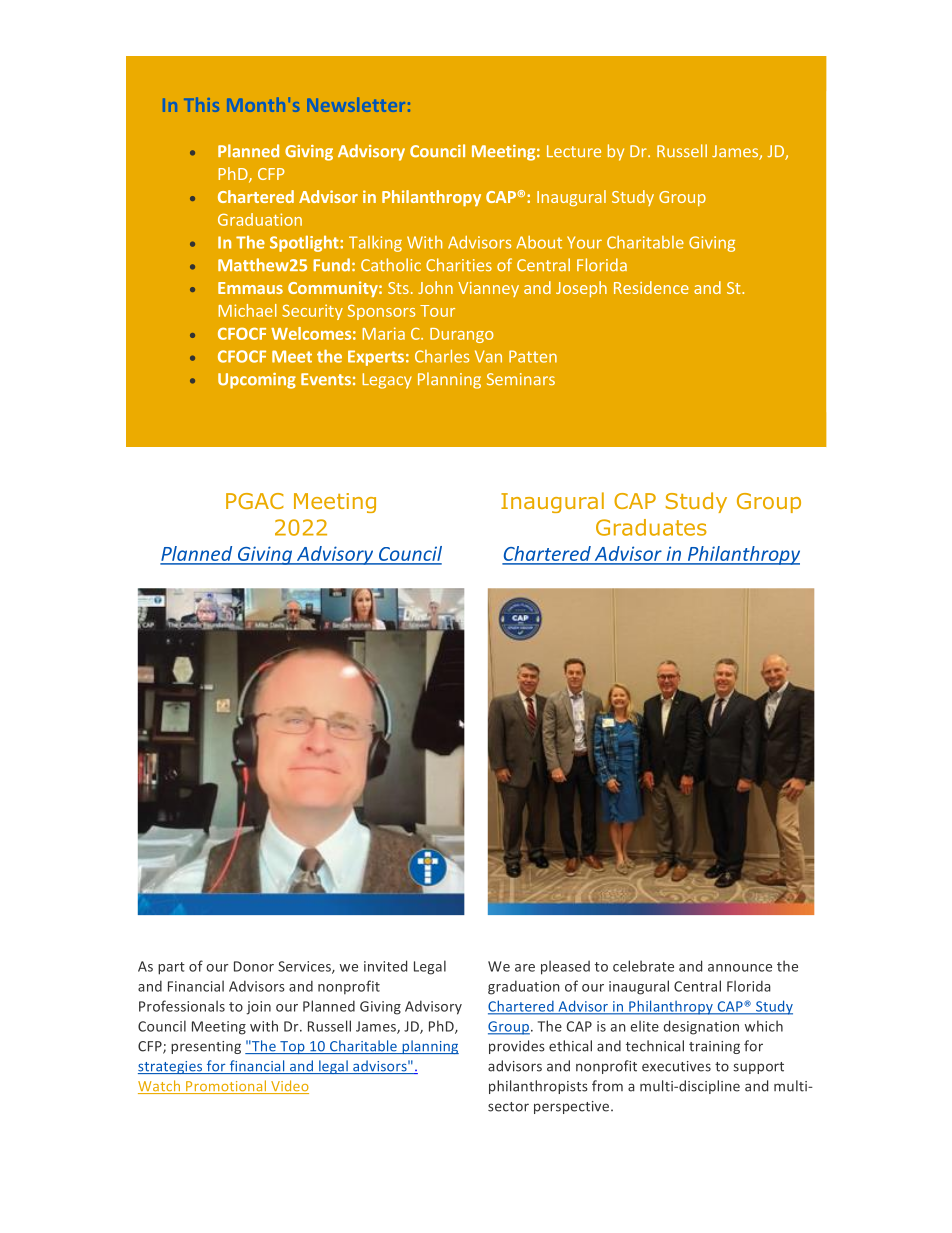 The height and width of the screenshot is (1233, 952). I want to click on celebrate, so click(643, 966).
